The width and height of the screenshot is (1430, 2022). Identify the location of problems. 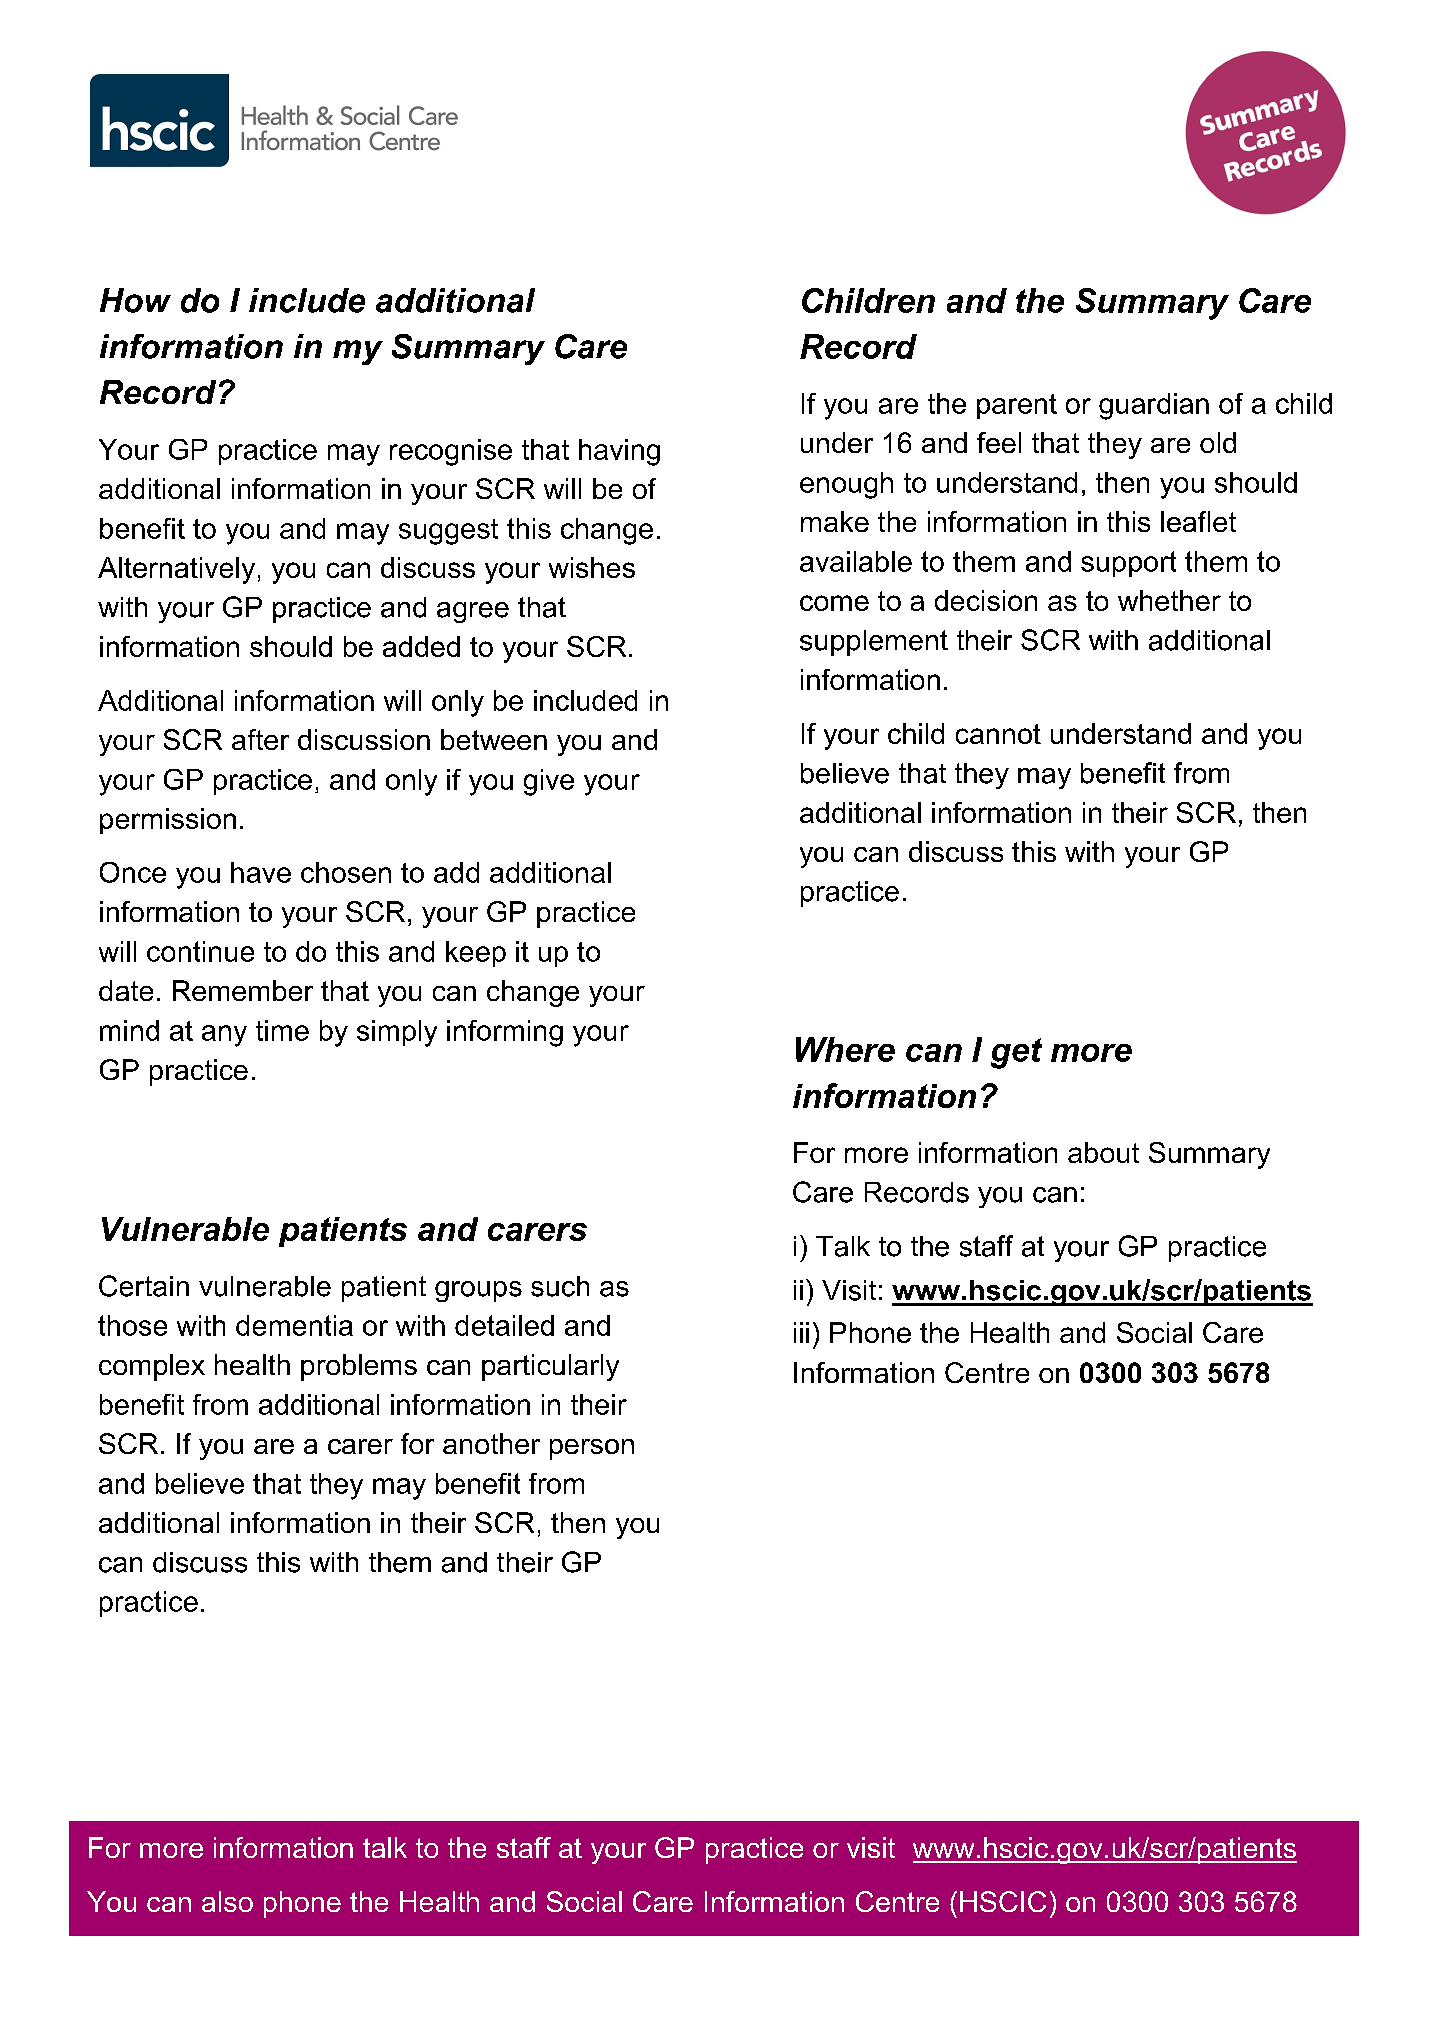
(359, 1367).
